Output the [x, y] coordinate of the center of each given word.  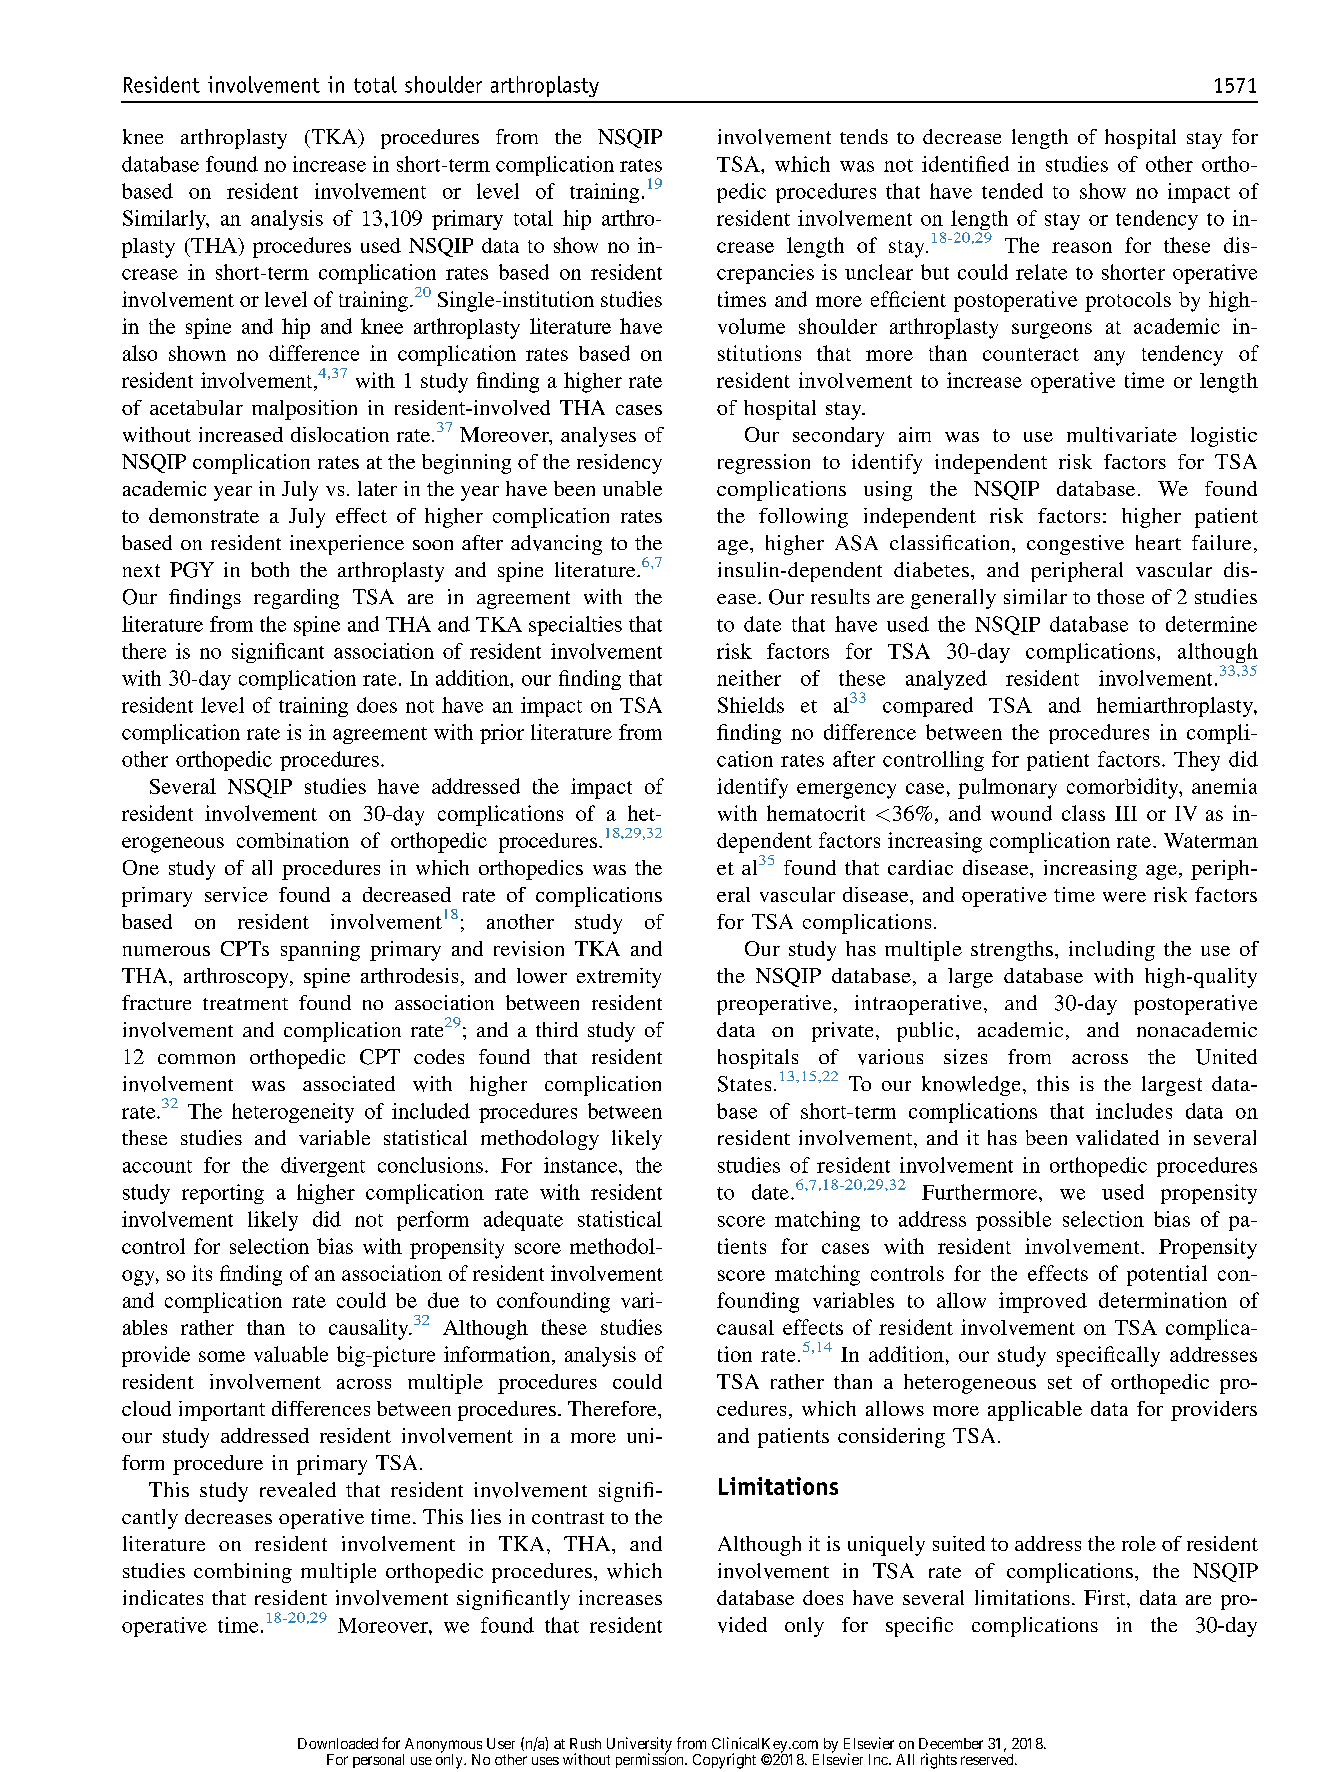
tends [864, 136]
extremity [619, 978]
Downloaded [338, 1743]
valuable [291, 1354]
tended [1012, 191]
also [140, 353]
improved [1043, 1302]
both [270, 569]
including [1112, 951]
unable [632, 488]
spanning [320, 951]
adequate [523, 1221]
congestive [1075, 545]
